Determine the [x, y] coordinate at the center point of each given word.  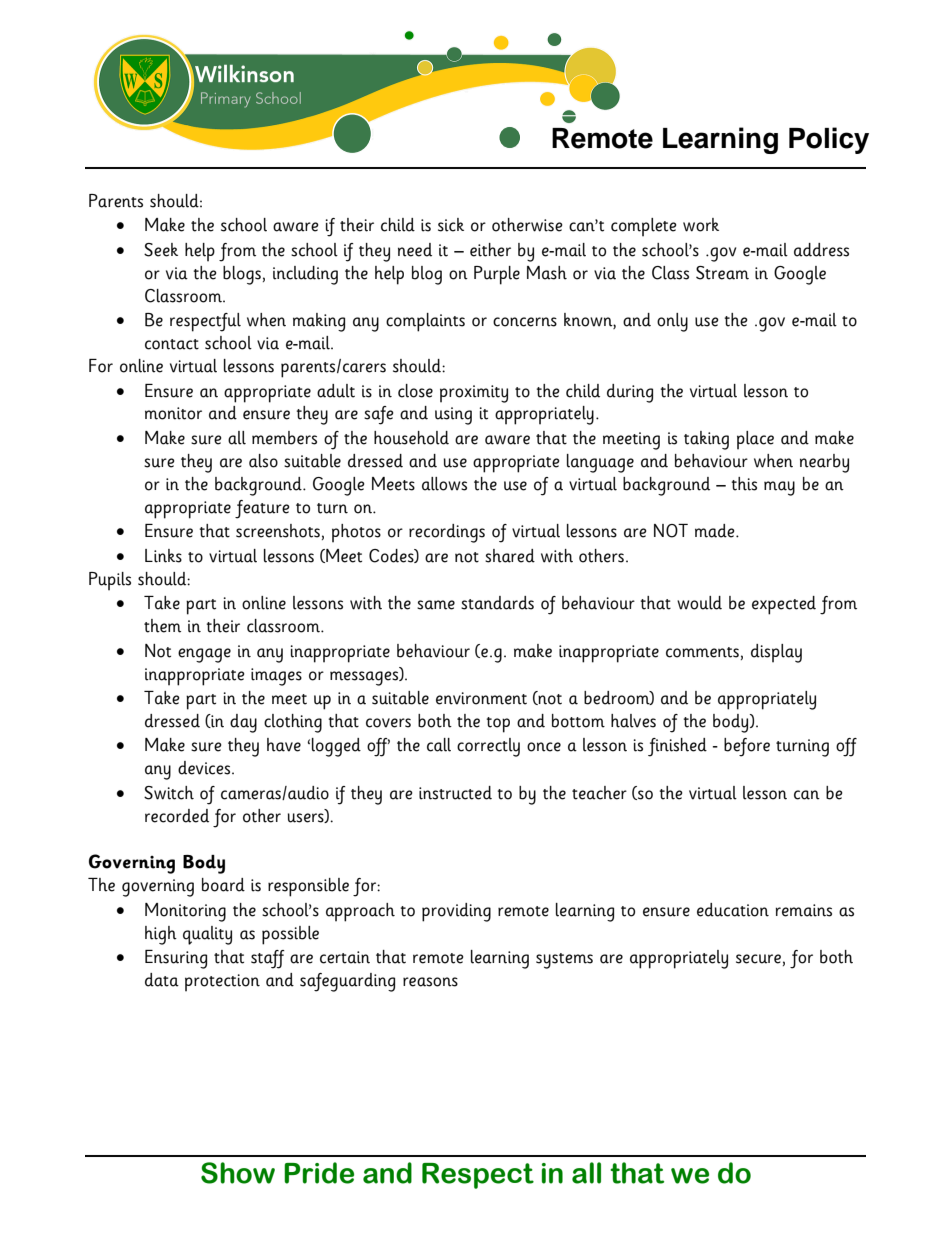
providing [456, 912]
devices [204, 768]
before [747, 747]
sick [451, 225]
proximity [474, 394]
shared [510, 556]
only [672, 322]
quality [207, 935]
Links [163, 556]
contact [172, 344]
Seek [161, 250]
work [701, 225]
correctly [488, 747]
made [716, 531]
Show [238, 1173]
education [733, 910]
